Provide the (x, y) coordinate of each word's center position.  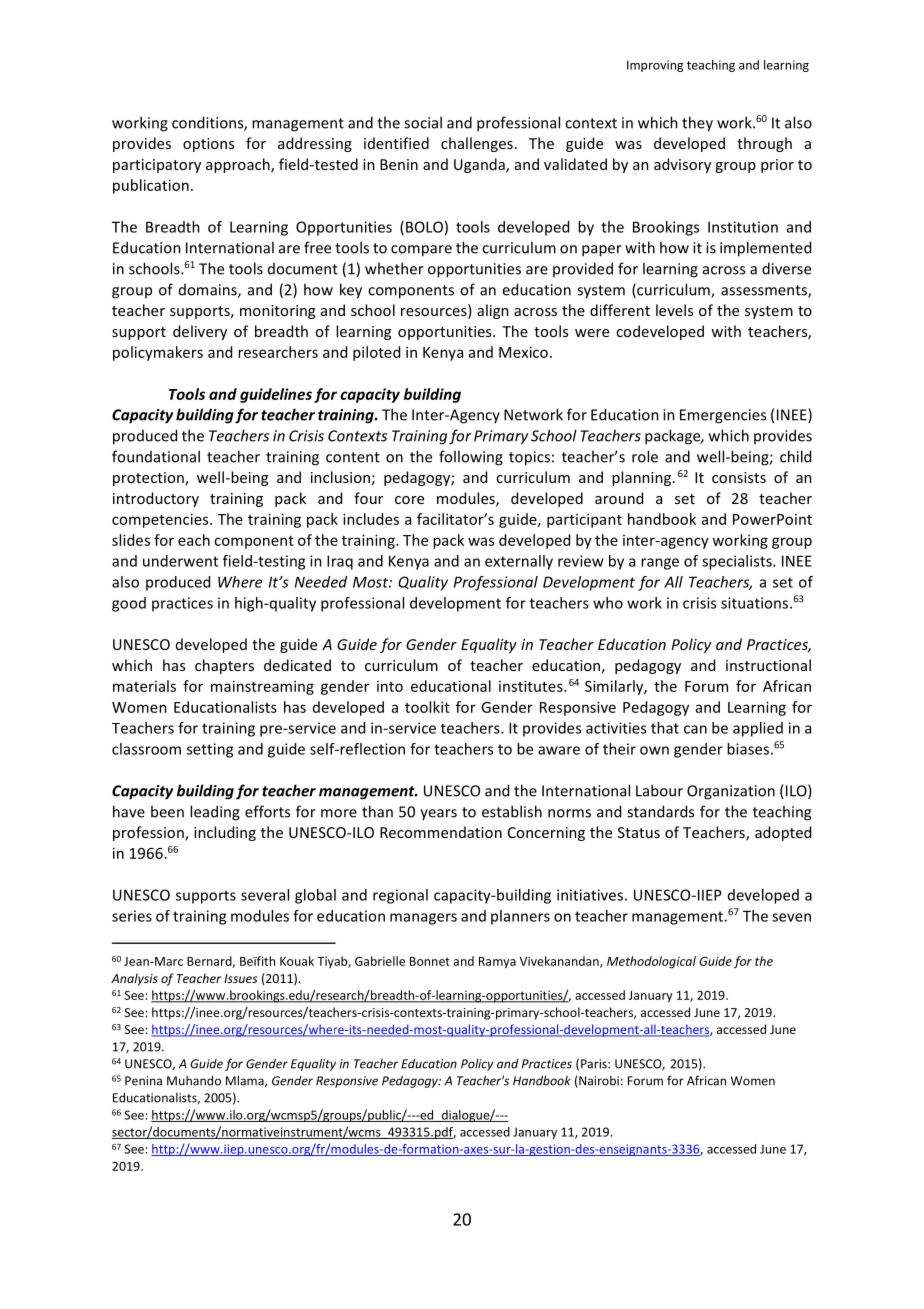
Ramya (497, 963)
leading (215, 813)
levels (674, 310)
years (438, 814)
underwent (180, 561)
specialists (738, 562)
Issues (240, 978)
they (697, 124)
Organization (731, 792)
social (423, 122)
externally (519, 562)
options (208, 145)
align (493, 311)
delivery (200, 332)
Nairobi (598, 1082)
